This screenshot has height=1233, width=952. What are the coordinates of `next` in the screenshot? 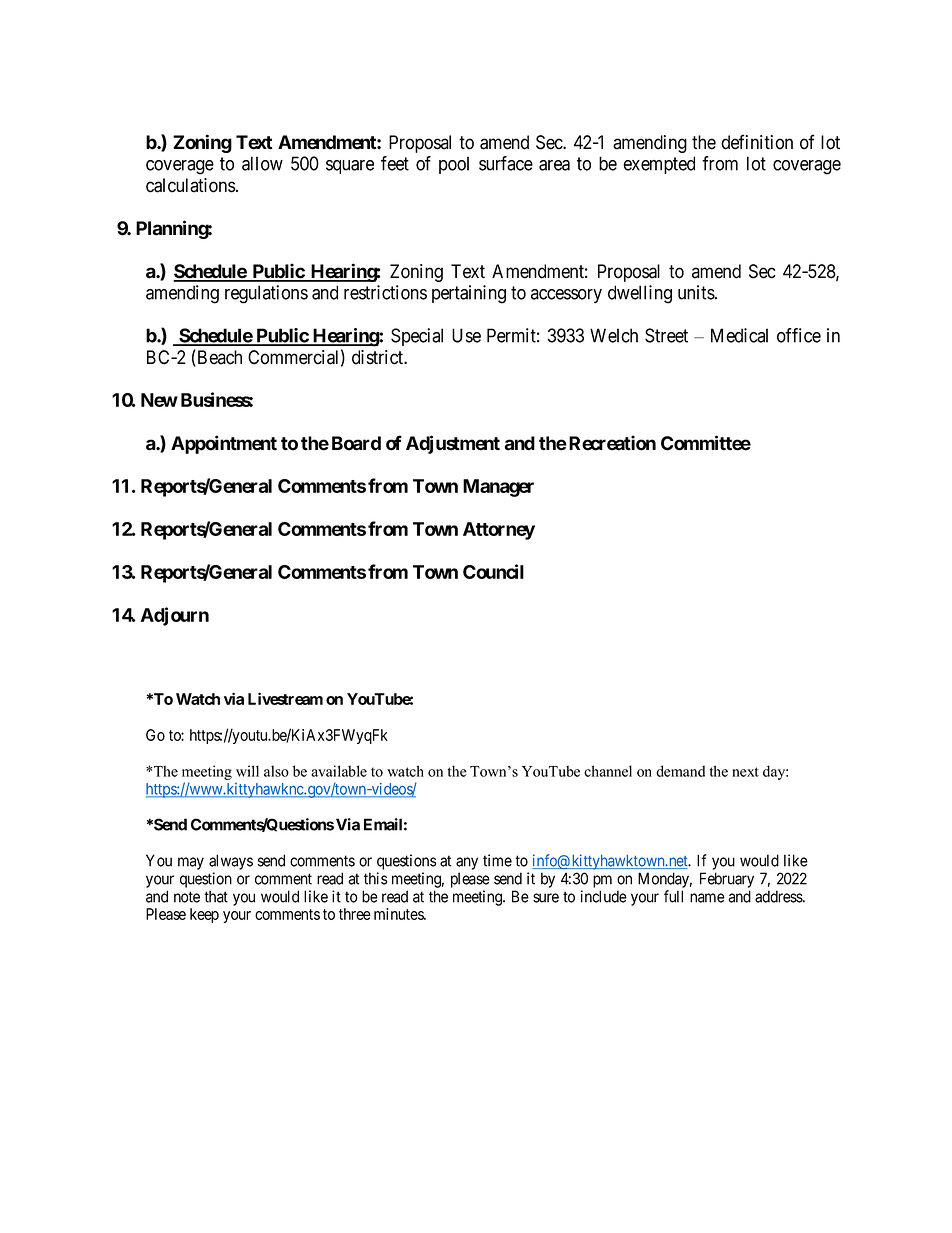 It's located at (745, 772).
